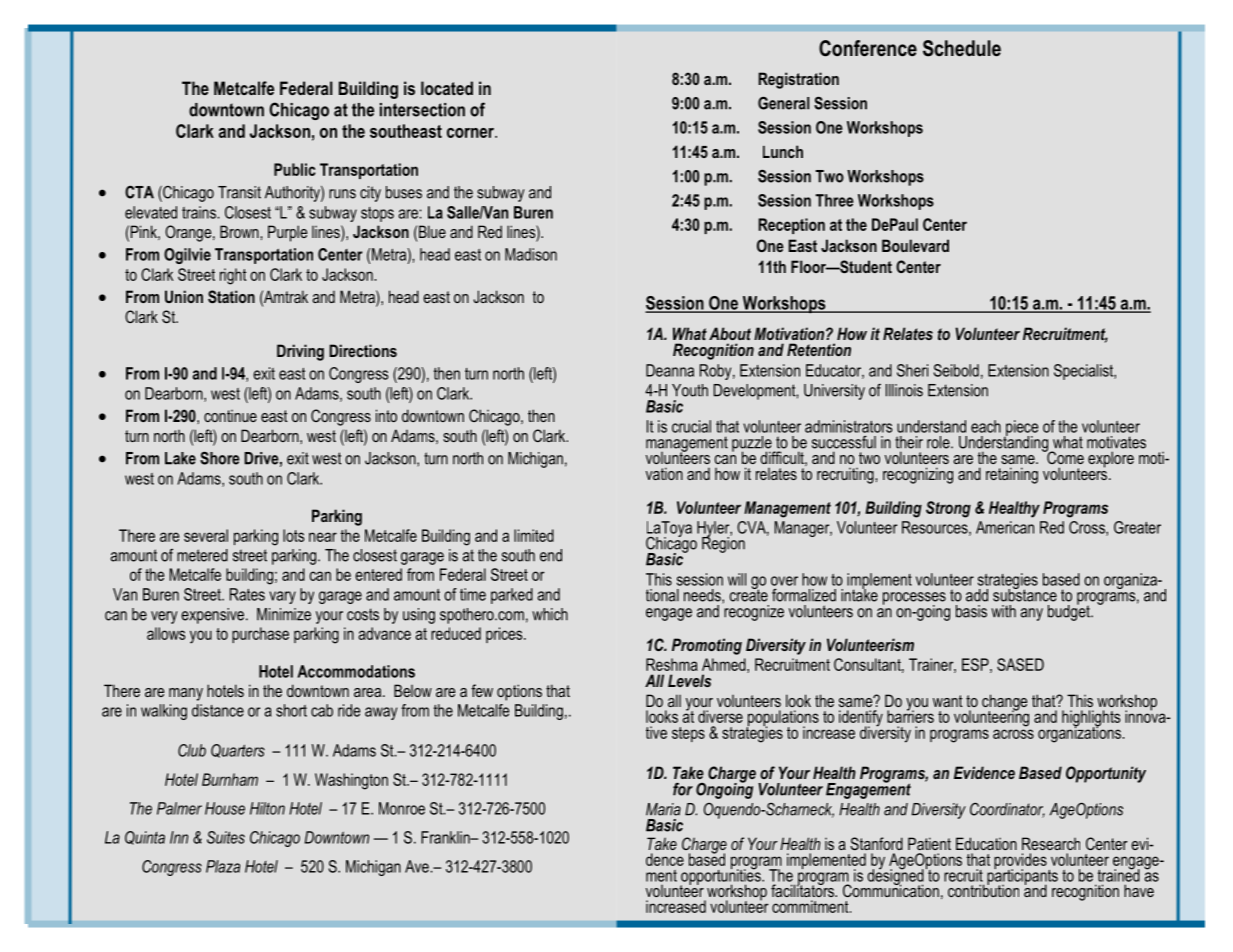 This screenshot has width=1233, height=952. What do you see at coordinates (798, 80) in the screenshot?
I see `Registration` at bounding box center [798, 80].
